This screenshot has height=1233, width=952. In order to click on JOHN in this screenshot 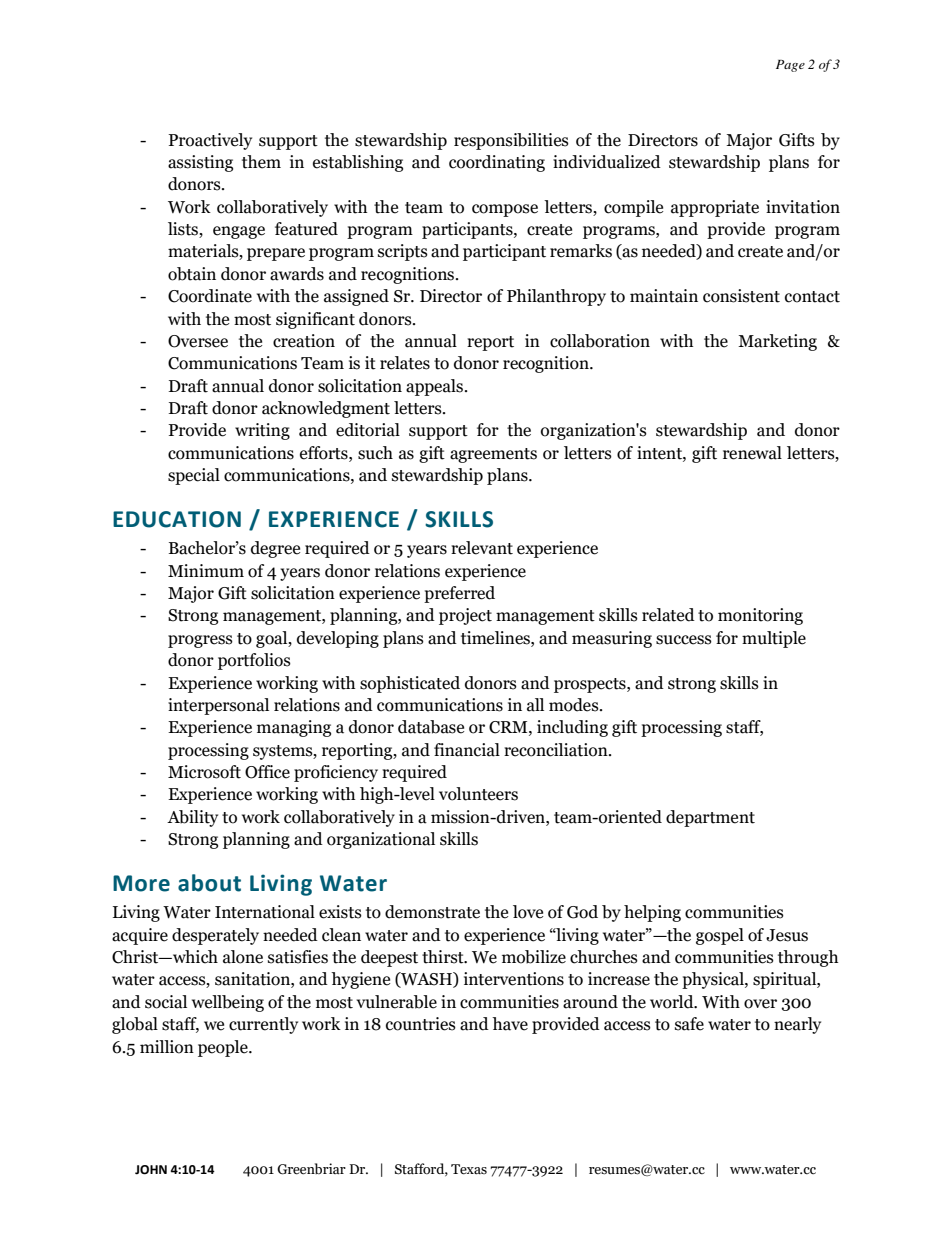, I will do `click(151, 1170)`.
